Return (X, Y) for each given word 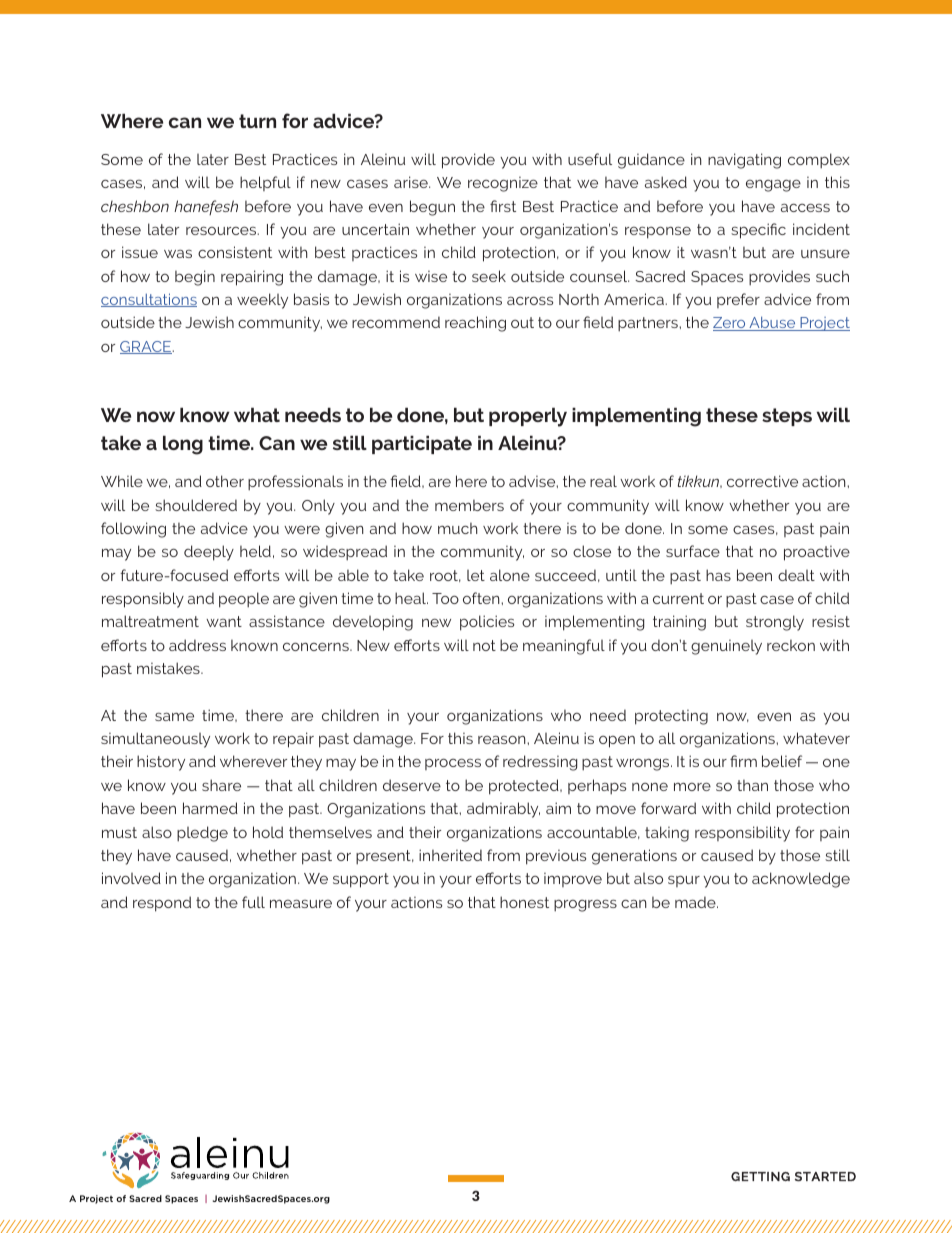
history (161, 763)
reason (503, 739)
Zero (730, 324)
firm (743, 761)
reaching (475, 324)
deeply (209, 553)
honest (524, 902)
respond (162, 904)
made (696, 902)
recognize (503, 184)
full (253, 902)
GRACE (146, 347)
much (458, 528)
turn (257, 121)
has (718, 575)
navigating (744, 161)
